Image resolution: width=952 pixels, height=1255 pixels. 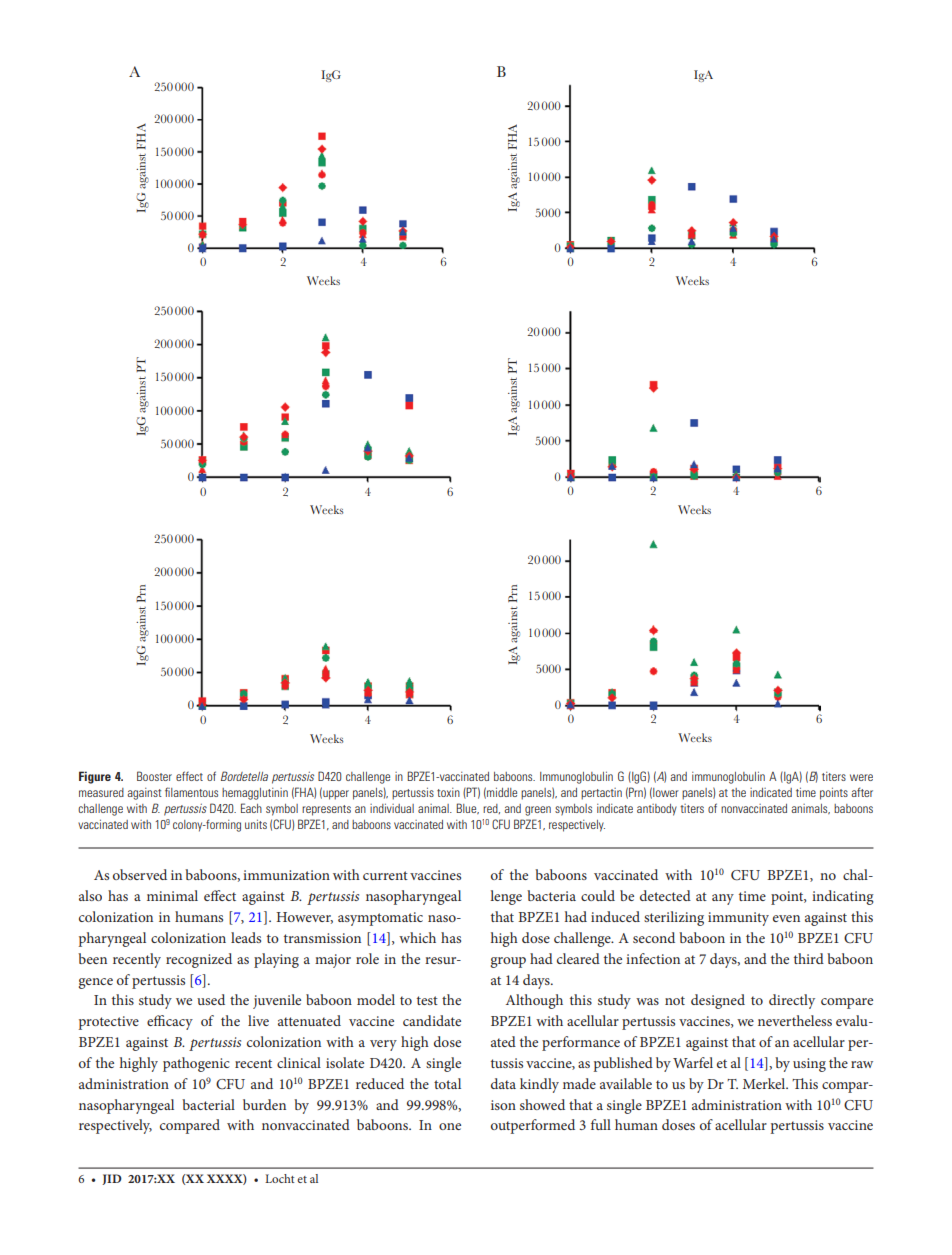 What do you see at coordinates (862, 792) in the page?
I see `after` at bounding box center [862, 792].
